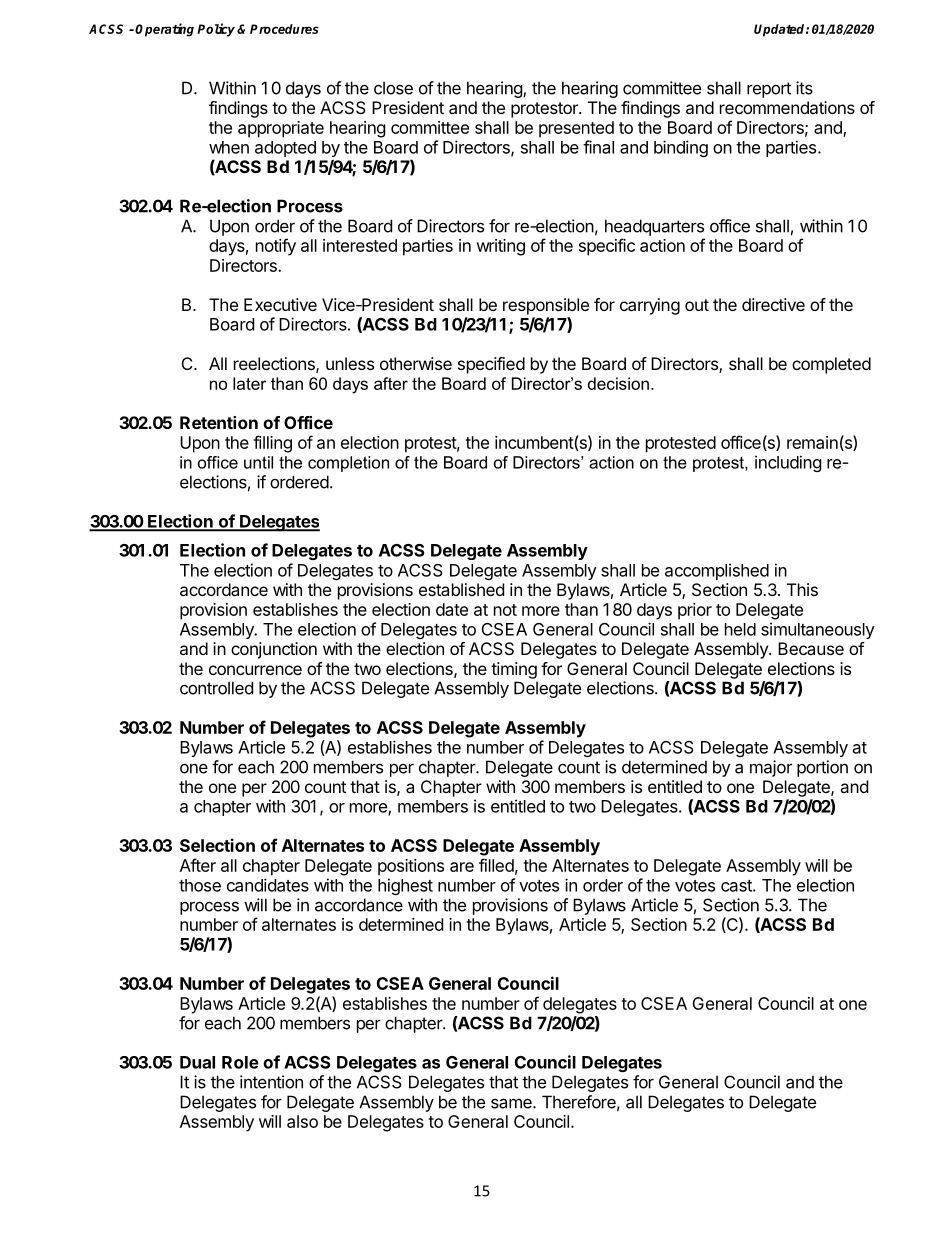 The height and width of the screenshot is (1233, 952). I want to click on close, so click(393, 88).
